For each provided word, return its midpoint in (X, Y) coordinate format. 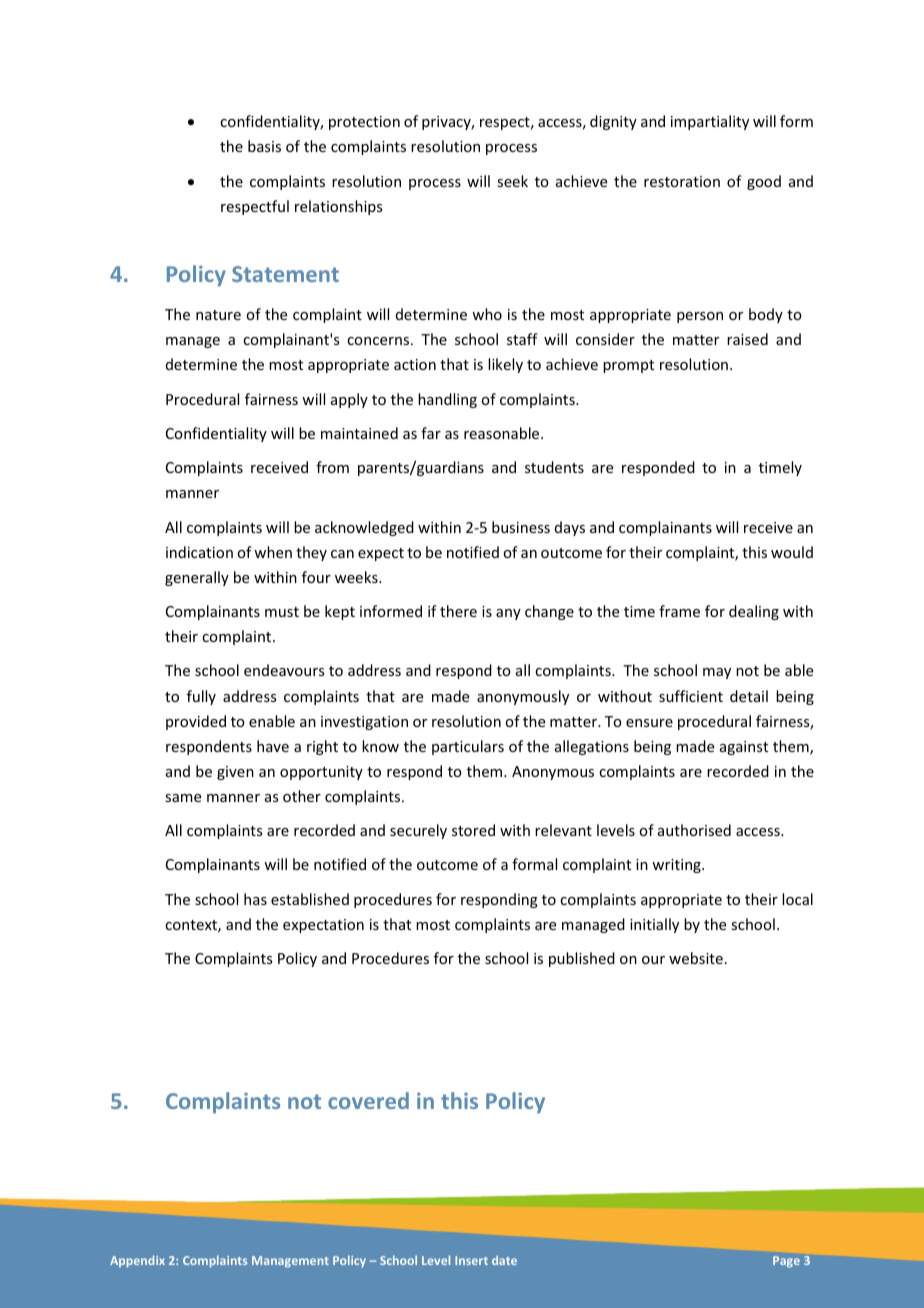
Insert (471, 1260)
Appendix (137, 1261)
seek (512, 181)
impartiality (710, 122)
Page (786, 1262)
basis (264, 146)
